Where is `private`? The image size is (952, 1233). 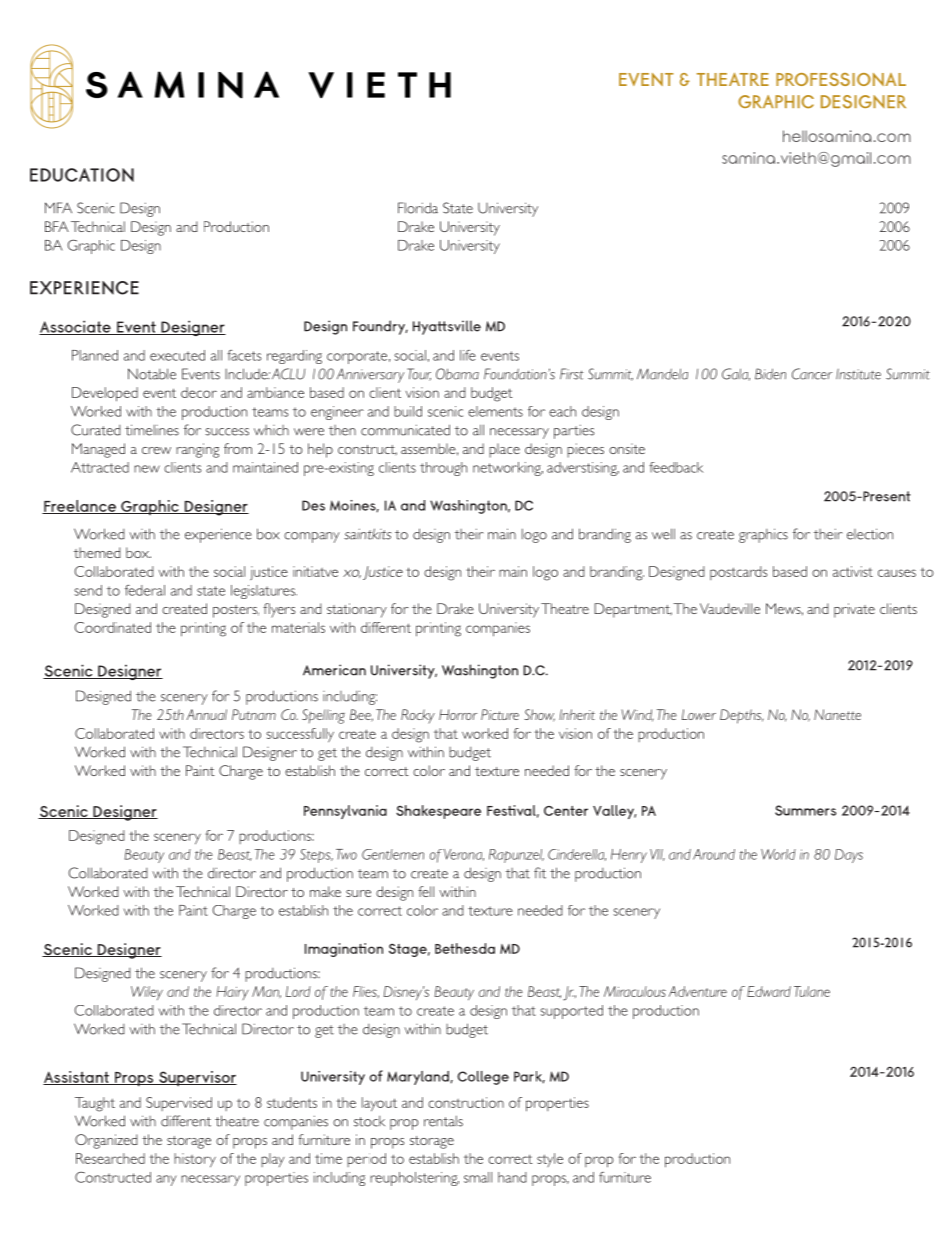 private is located at coordinates (854, 610).
